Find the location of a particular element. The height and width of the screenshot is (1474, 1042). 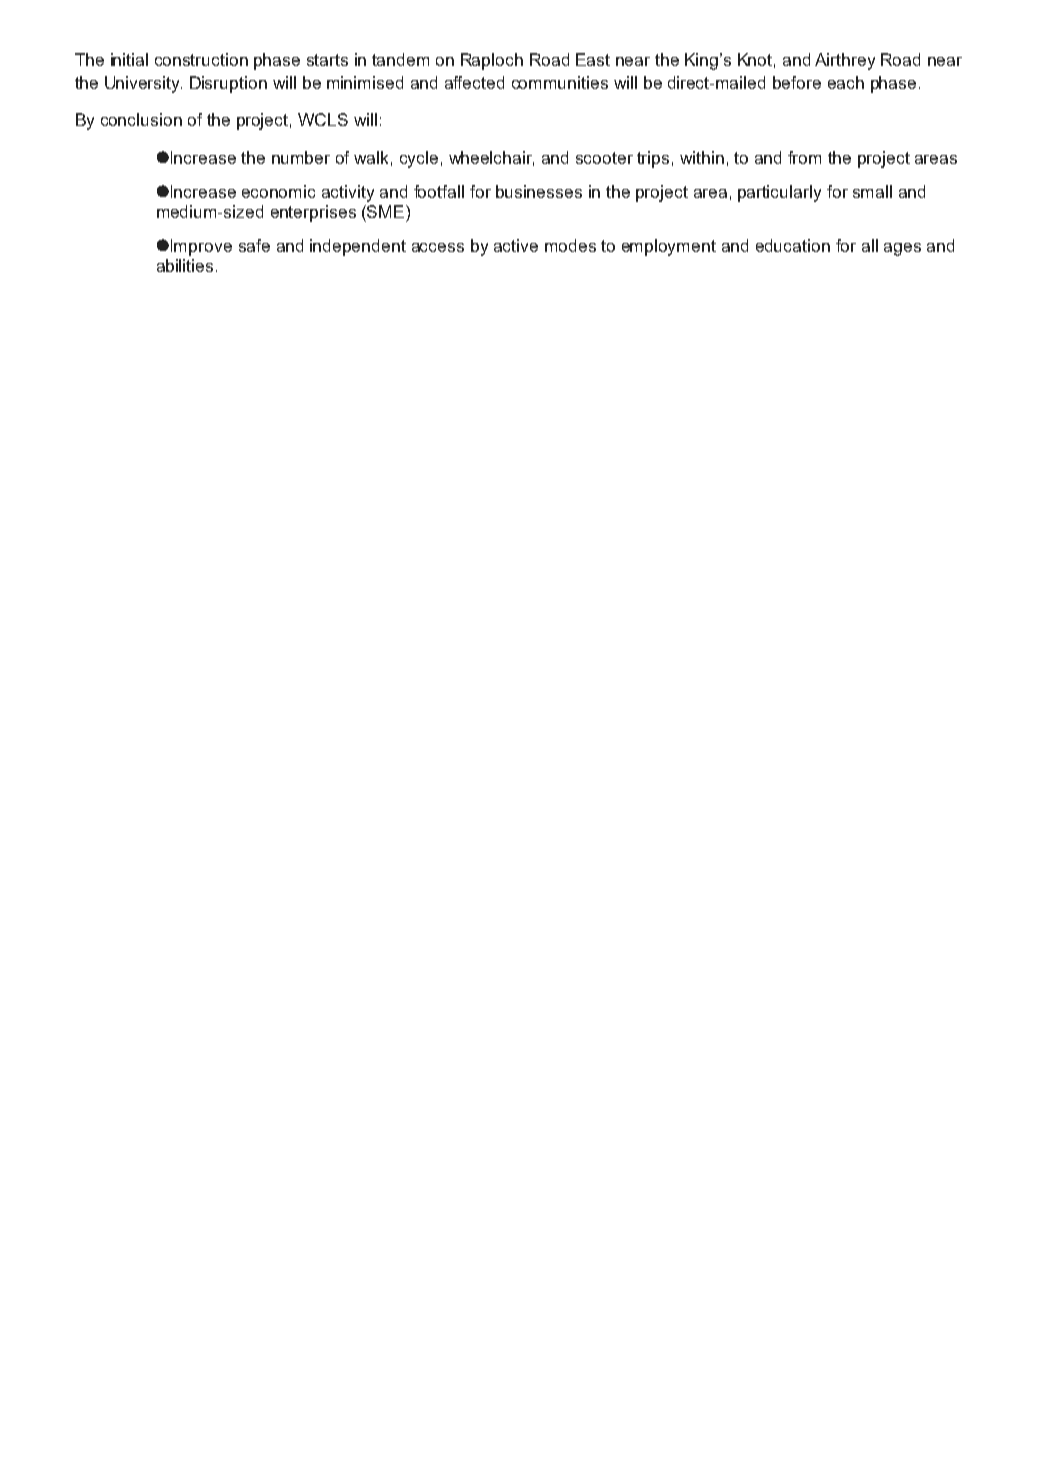

before is located at coordinates (797, 82).
